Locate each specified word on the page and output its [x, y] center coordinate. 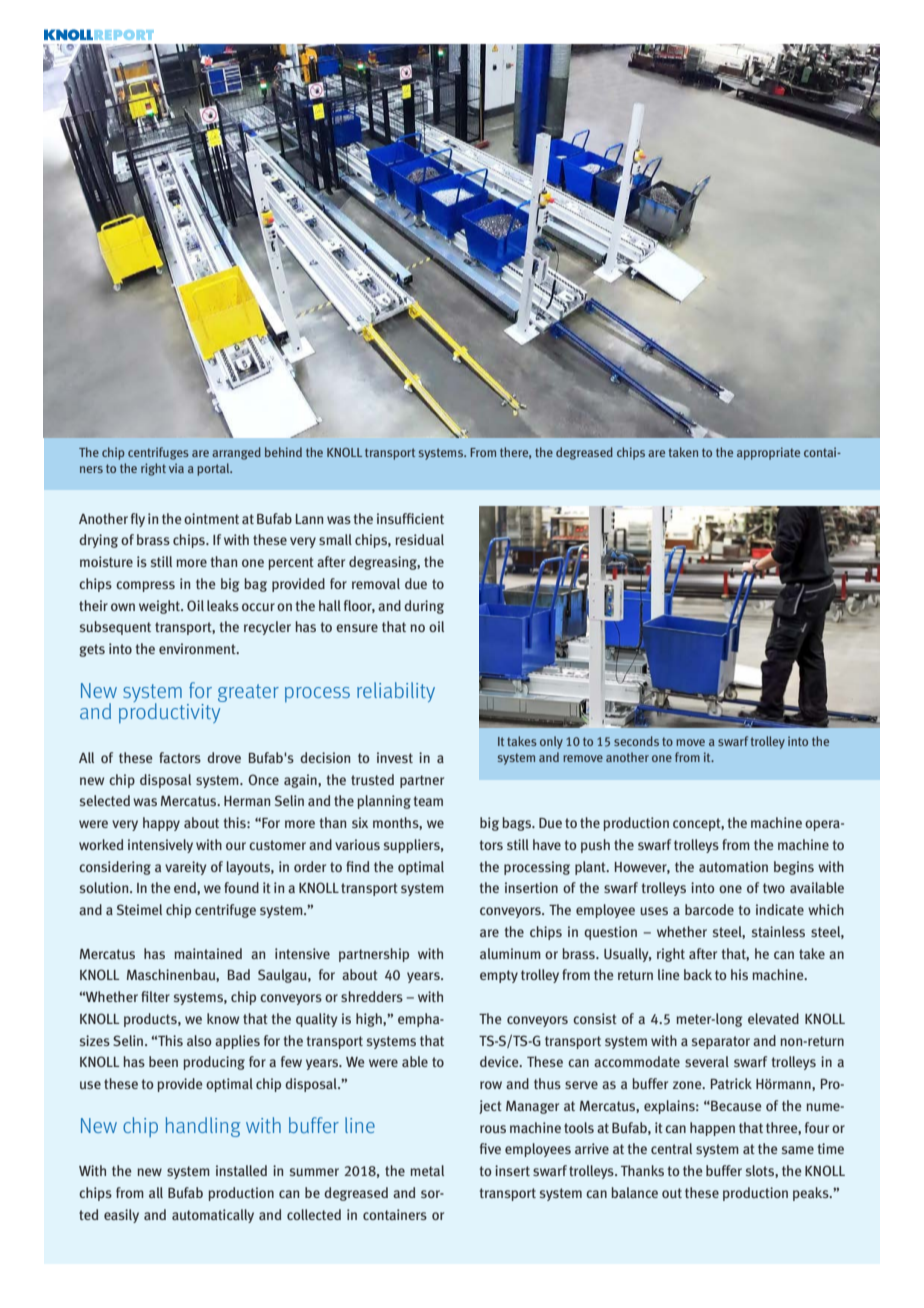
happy [161, 824]
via [176, 468]
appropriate [768, 453]
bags [518, 824]
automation [733, 866]
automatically [213, 1216]
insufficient [410, 518]
